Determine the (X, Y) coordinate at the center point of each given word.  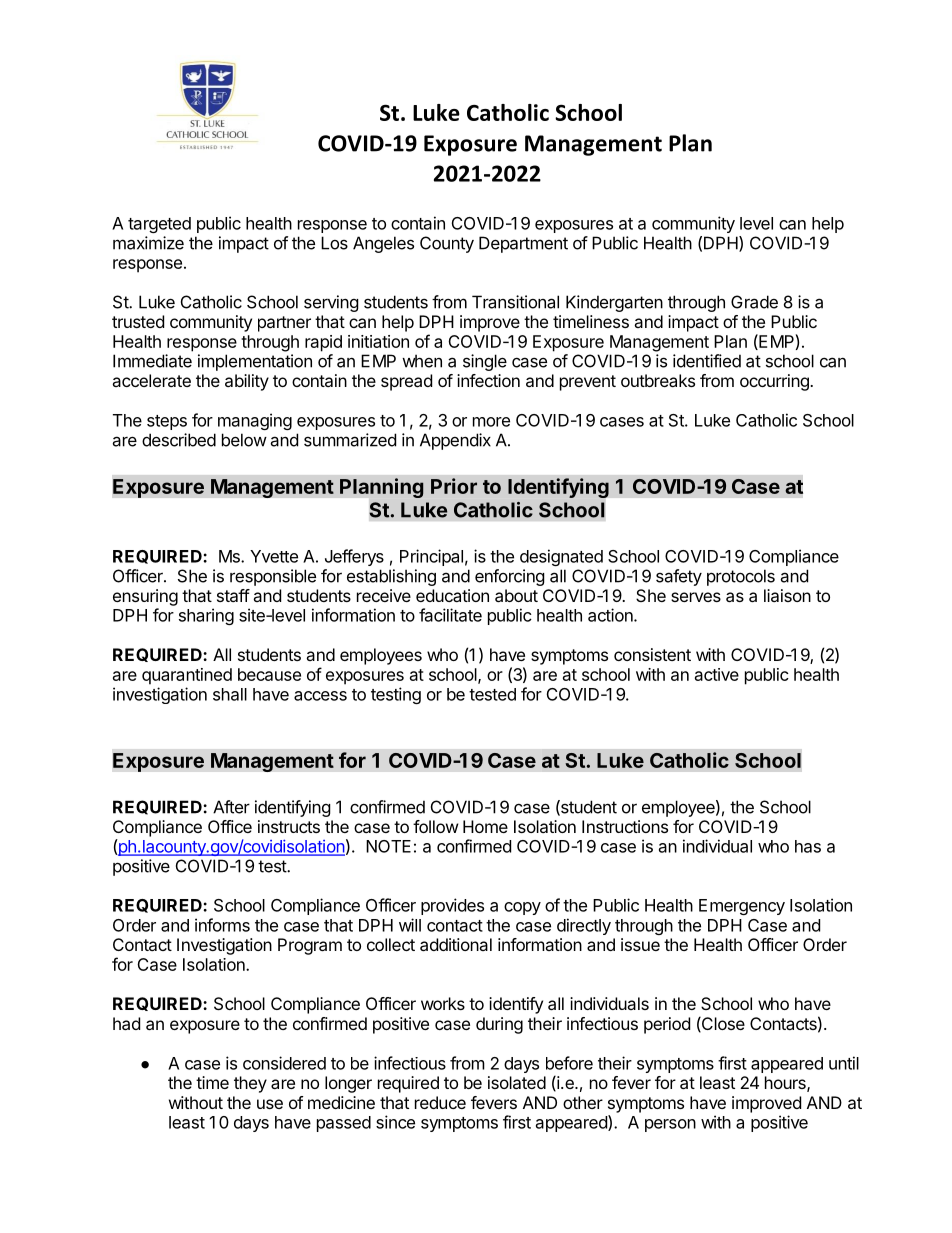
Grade (754, 302)
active (717, 674)
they (250, 1084)
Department (523, 244)
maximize (148, 243)
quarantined (187, 676)
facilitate (450, 615)
